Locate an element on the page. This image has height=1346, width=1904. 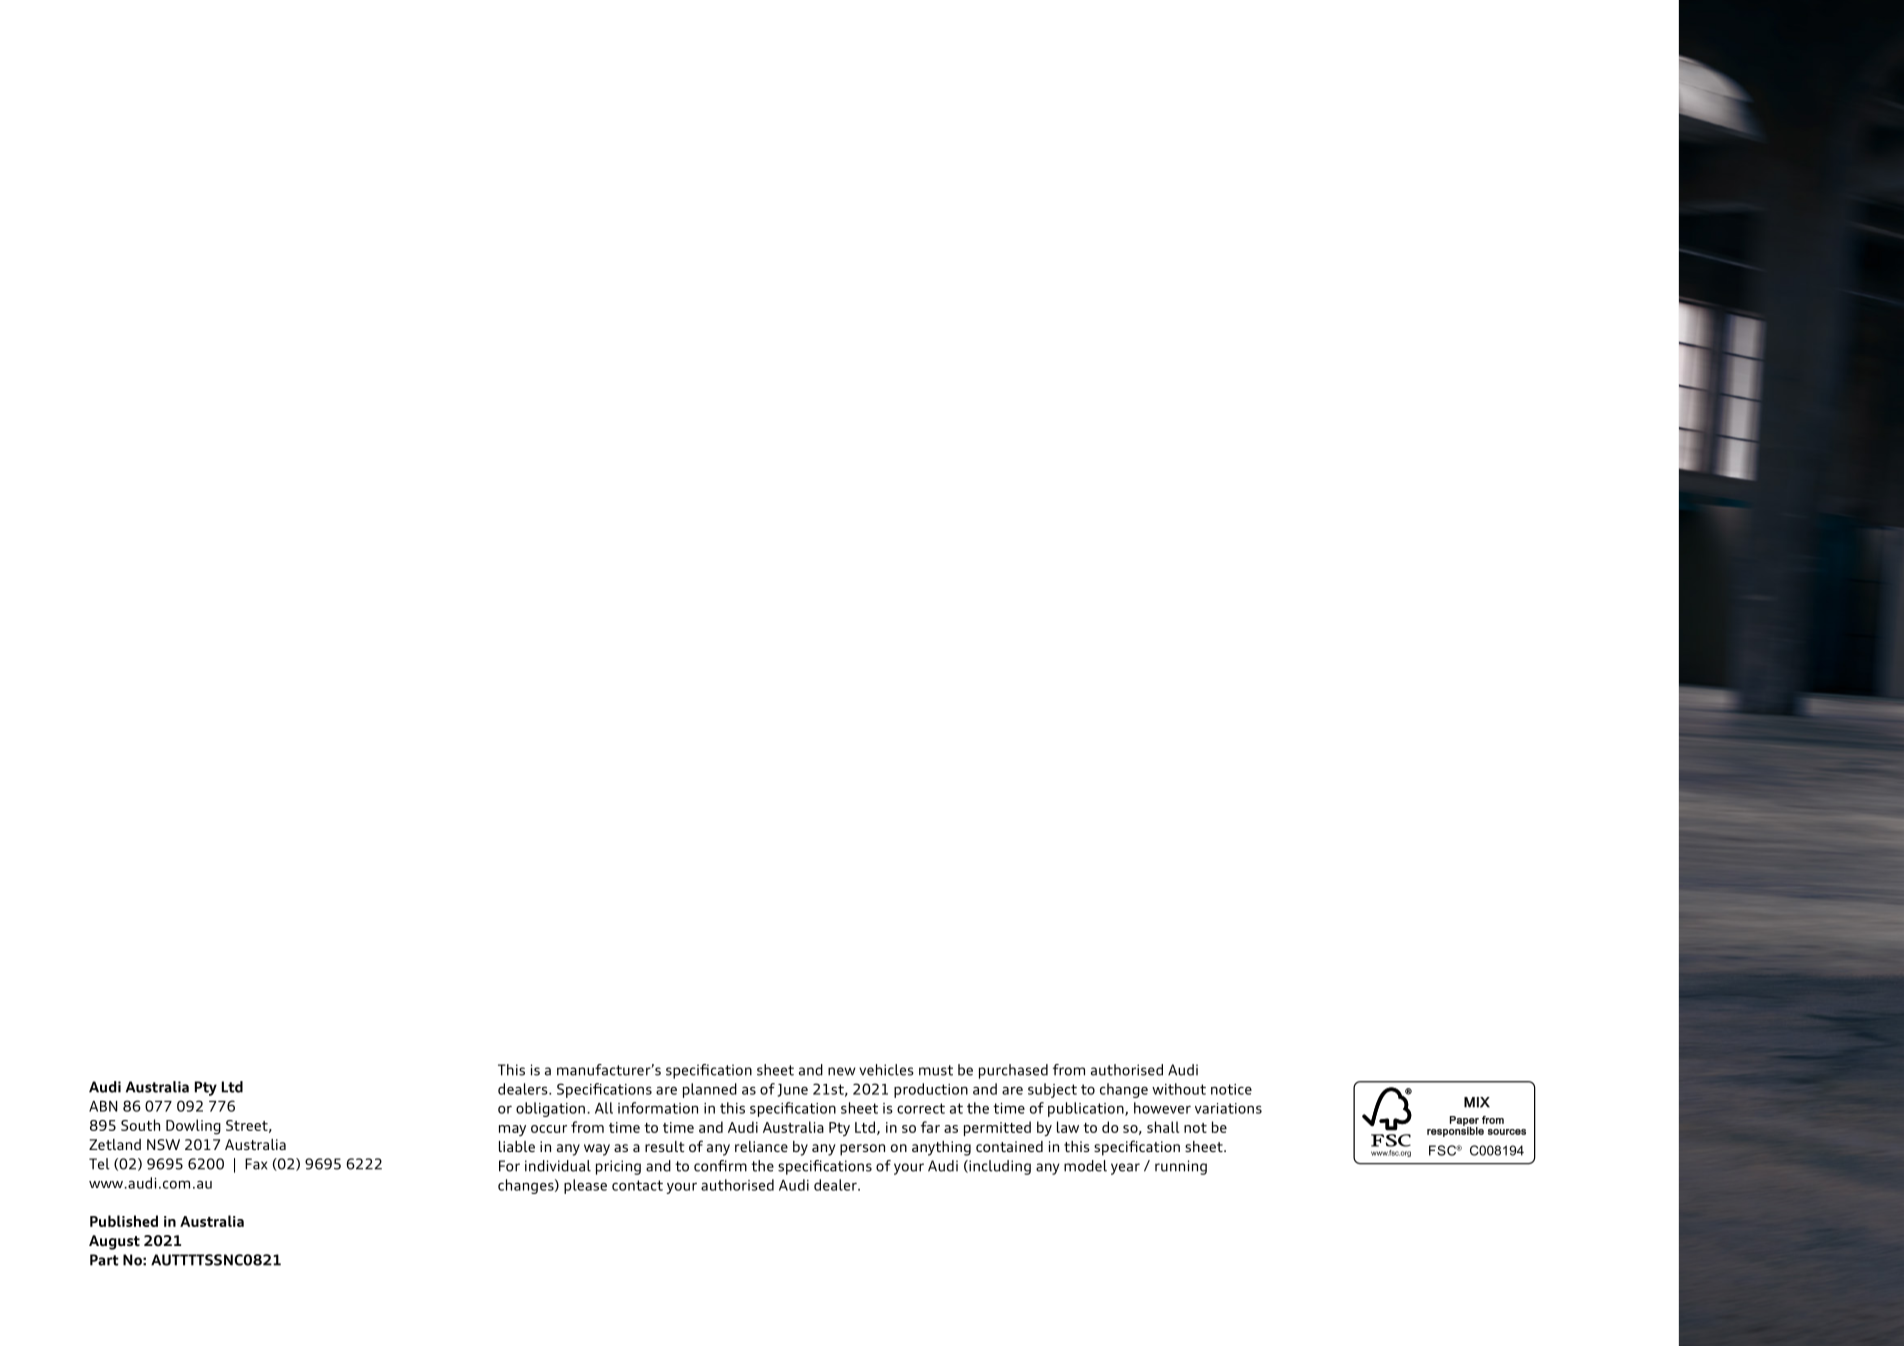
year is located at coordinates (1125, 1169).
